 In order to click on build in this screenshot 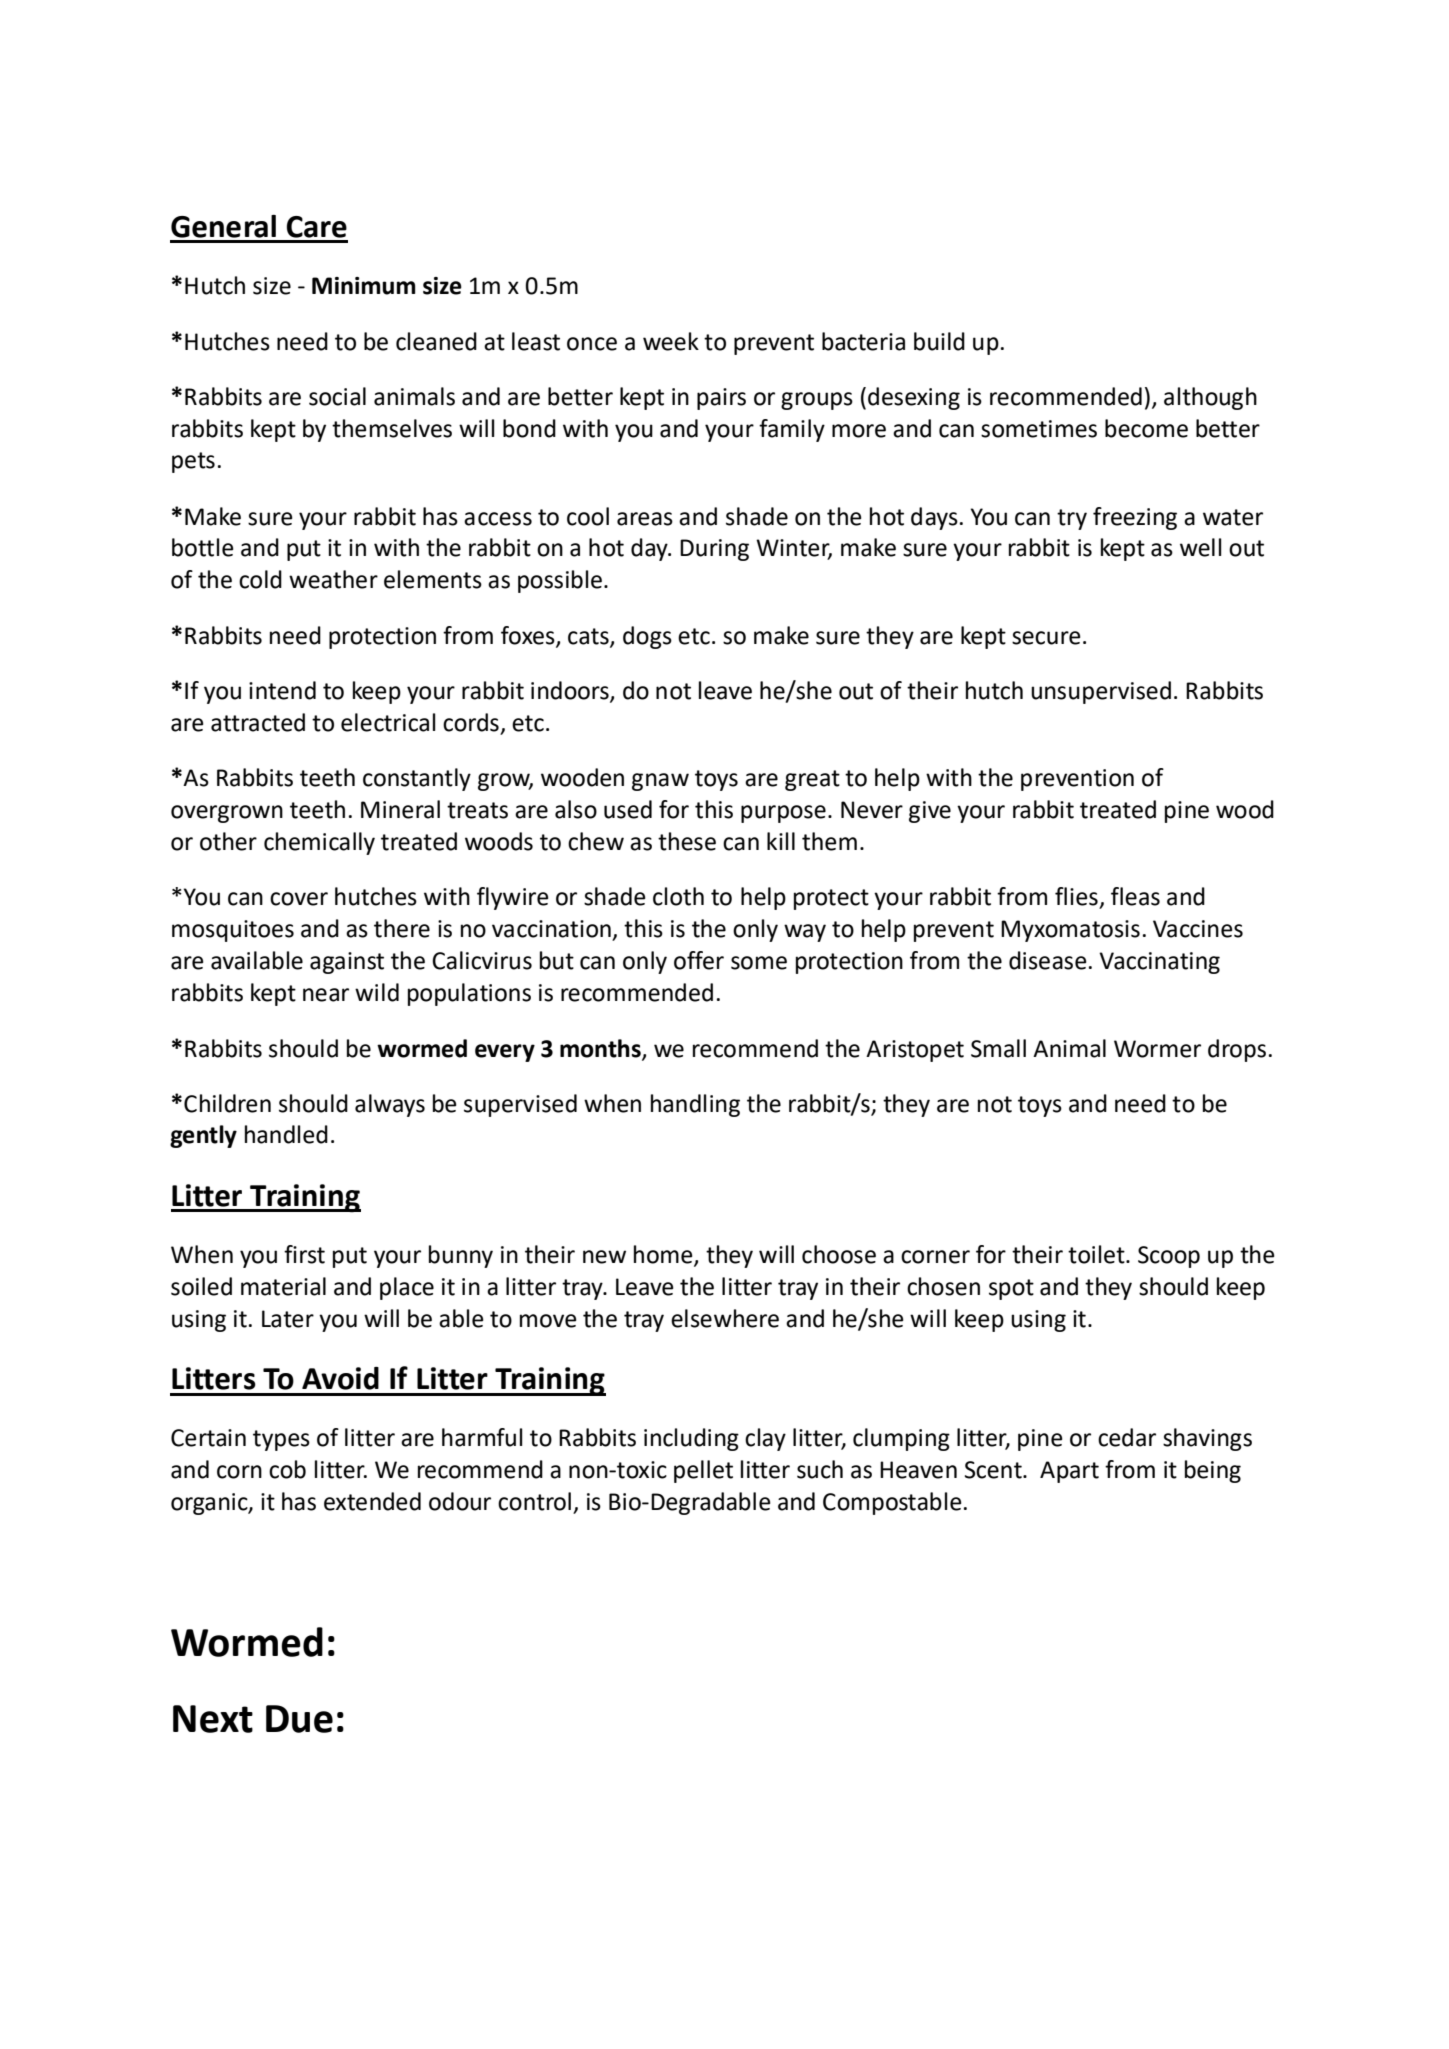, I will do `click(939, 341)`.
